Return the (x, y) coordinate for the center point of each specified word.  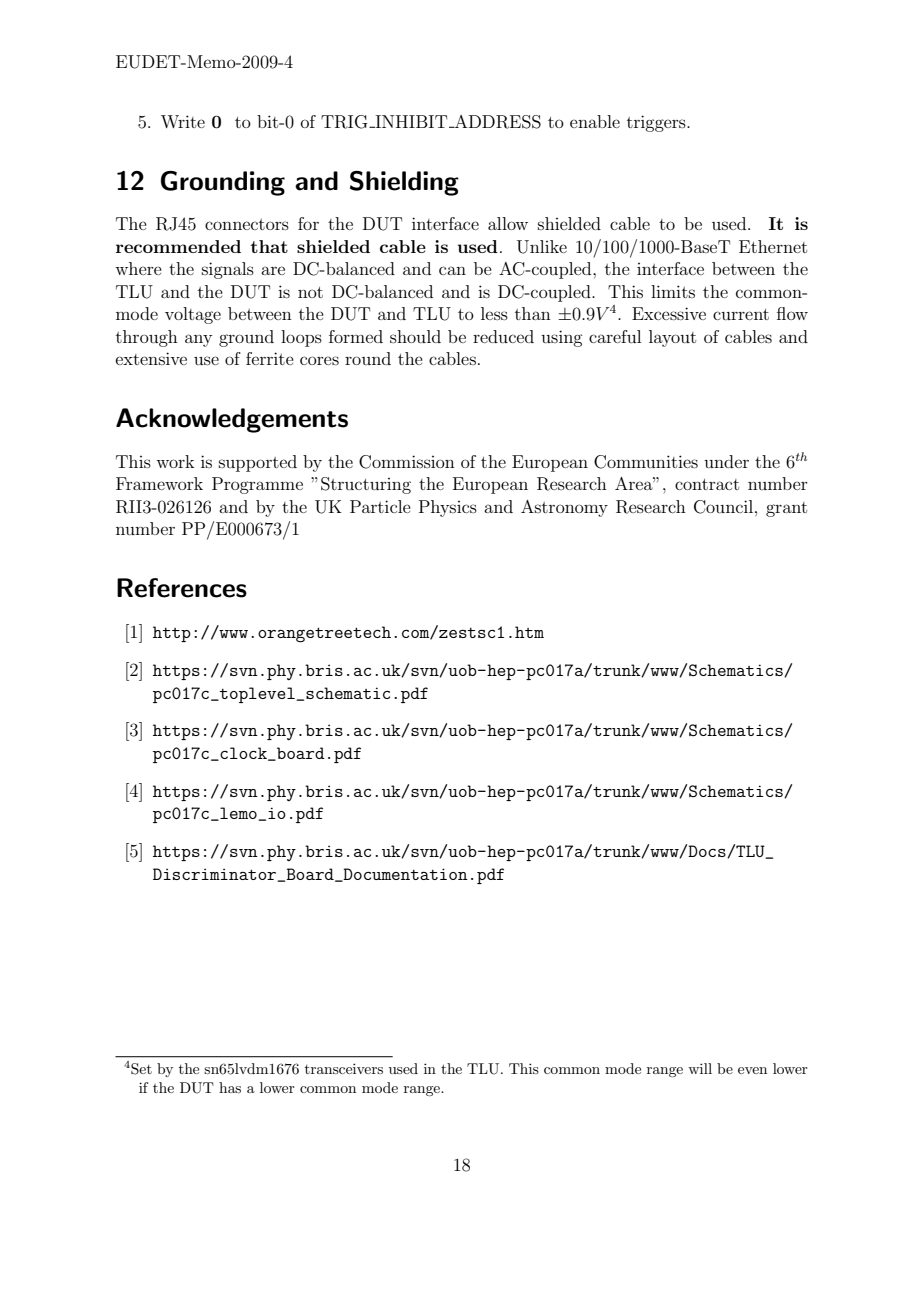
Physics (448, 508)
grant (786, 509)
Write (183, 121)
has (230, 1087)
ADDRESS (497, 122)
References (182, 588)
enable (595, 121)
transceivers (344, 1068)
